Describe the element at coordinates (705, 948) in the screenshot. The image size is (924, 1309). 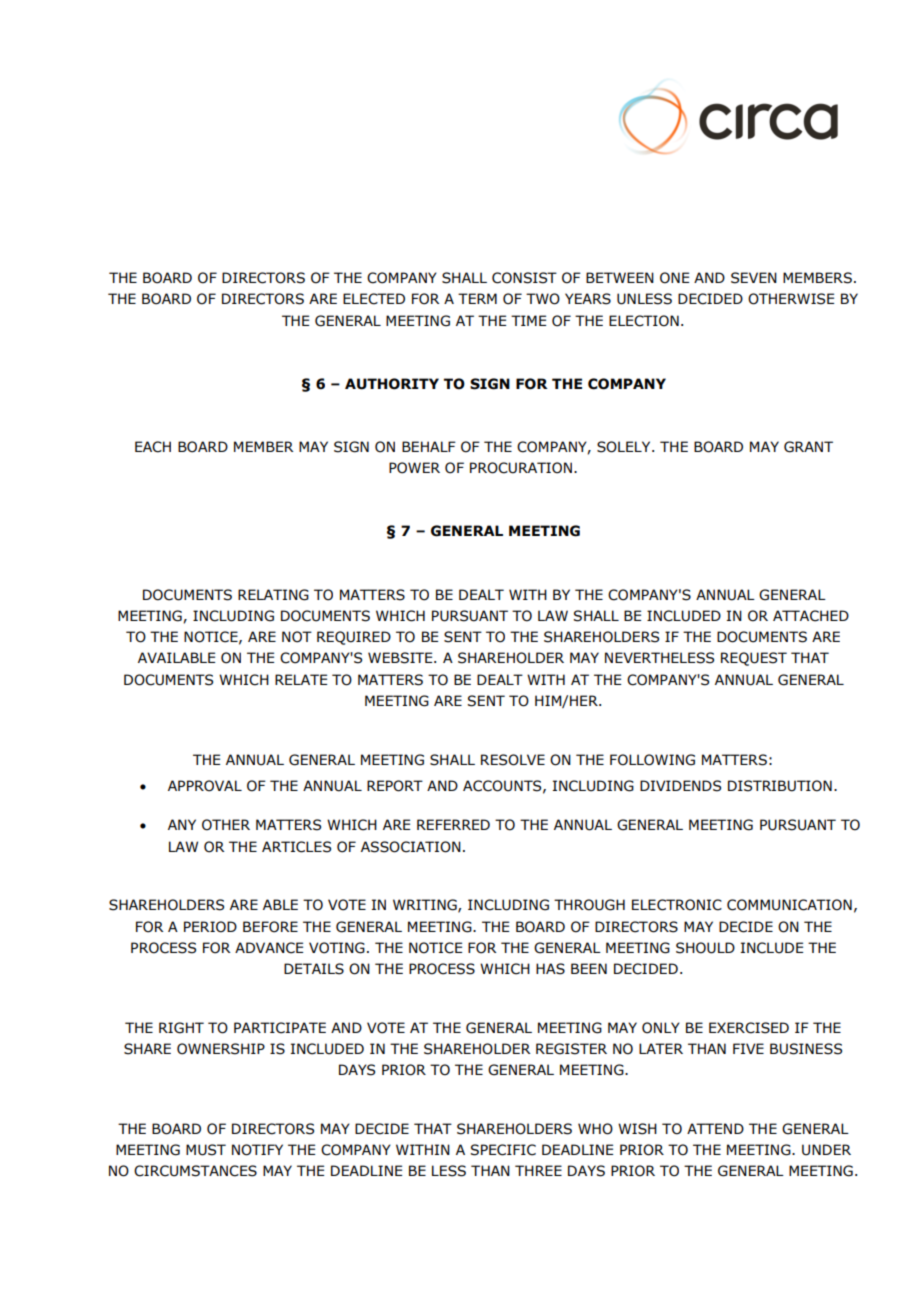
I see `SHOULD` at that location.
